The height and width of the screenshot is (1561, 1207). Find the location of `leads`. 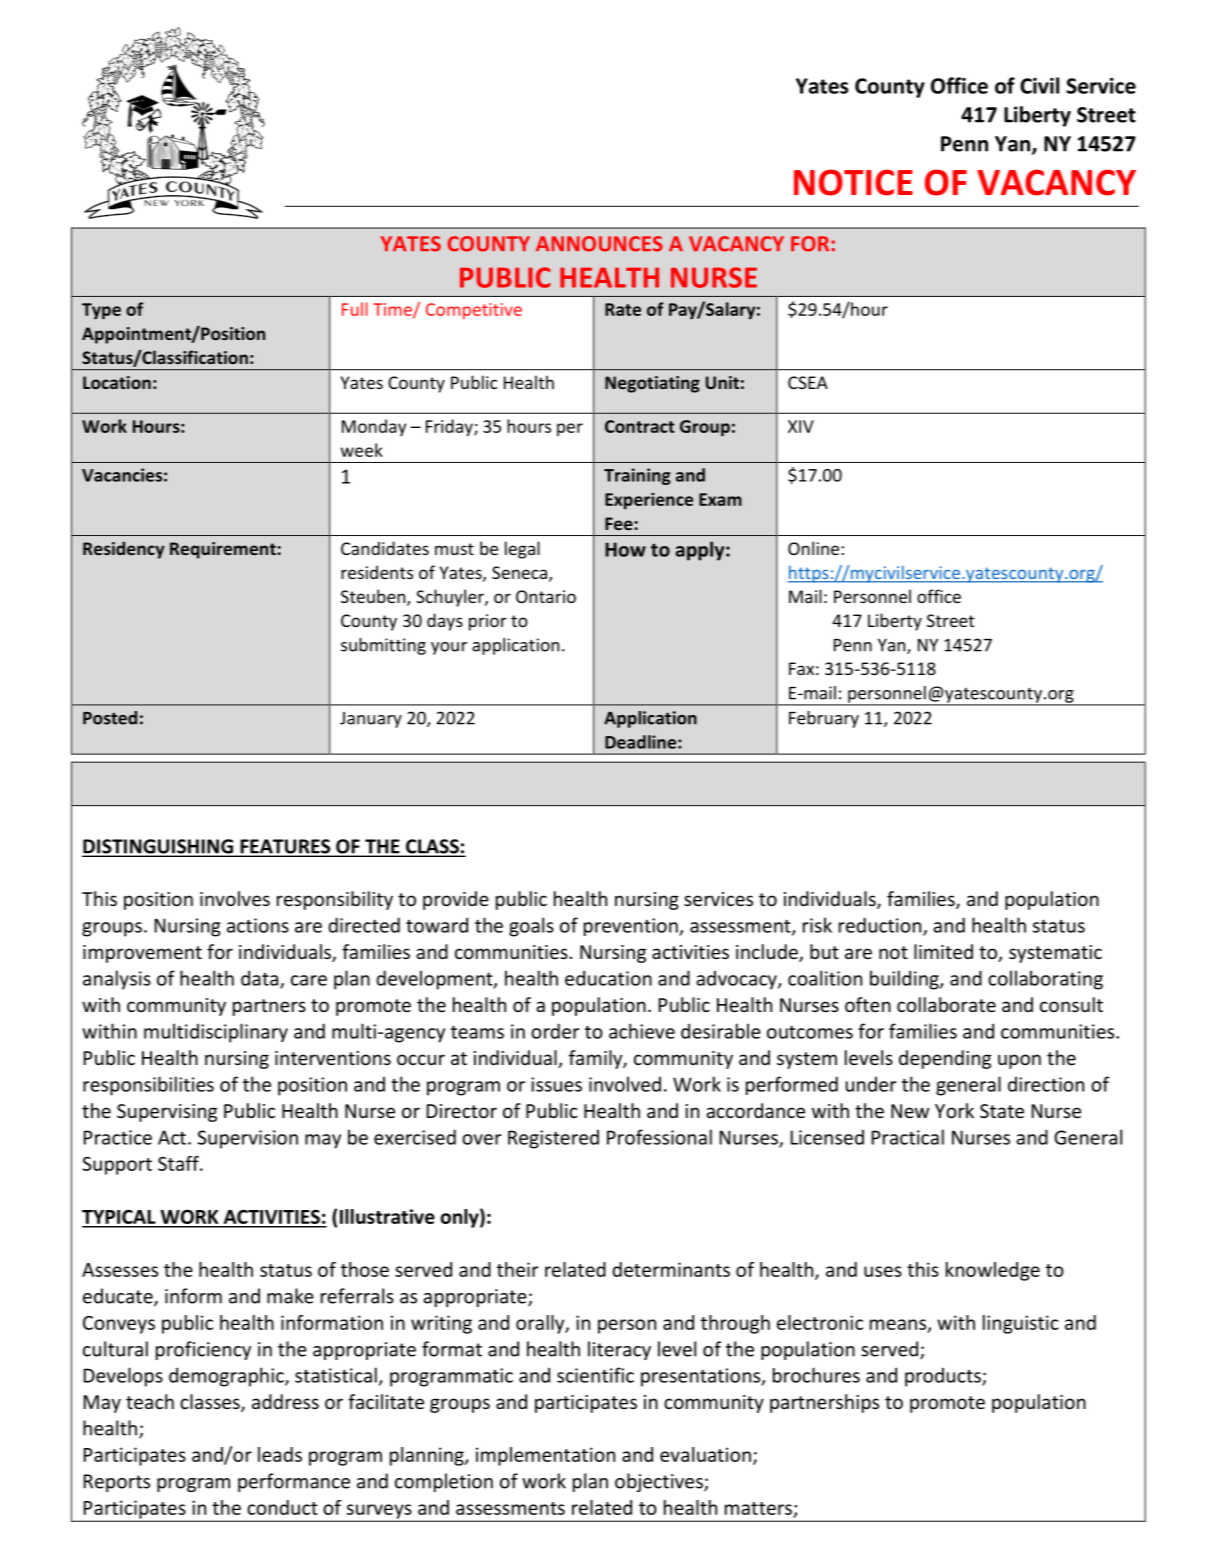

leads is located at coordinates (280, 1454).
